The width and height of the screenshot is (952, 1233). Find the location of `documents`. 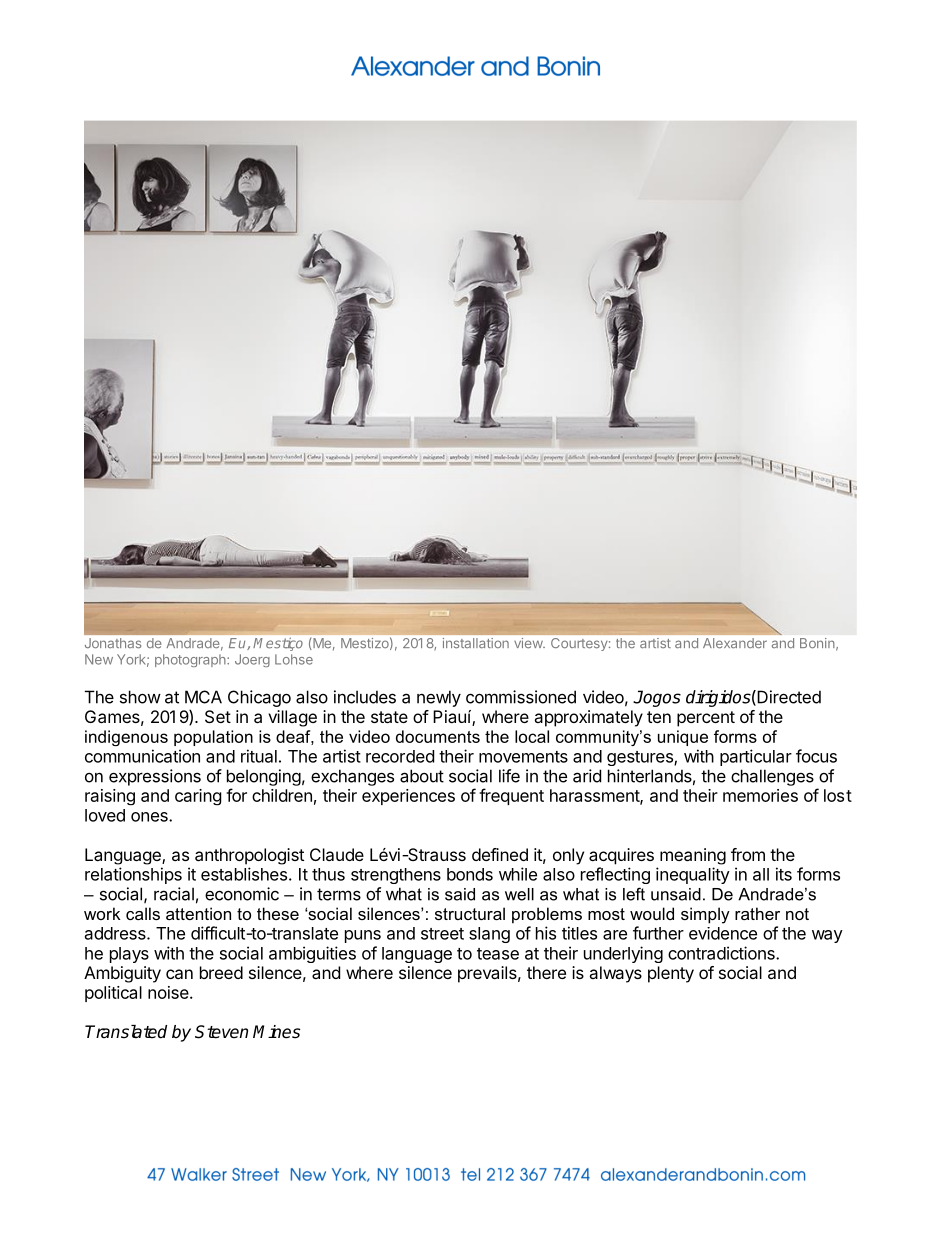

documents is located at coordinates (438, 736).
